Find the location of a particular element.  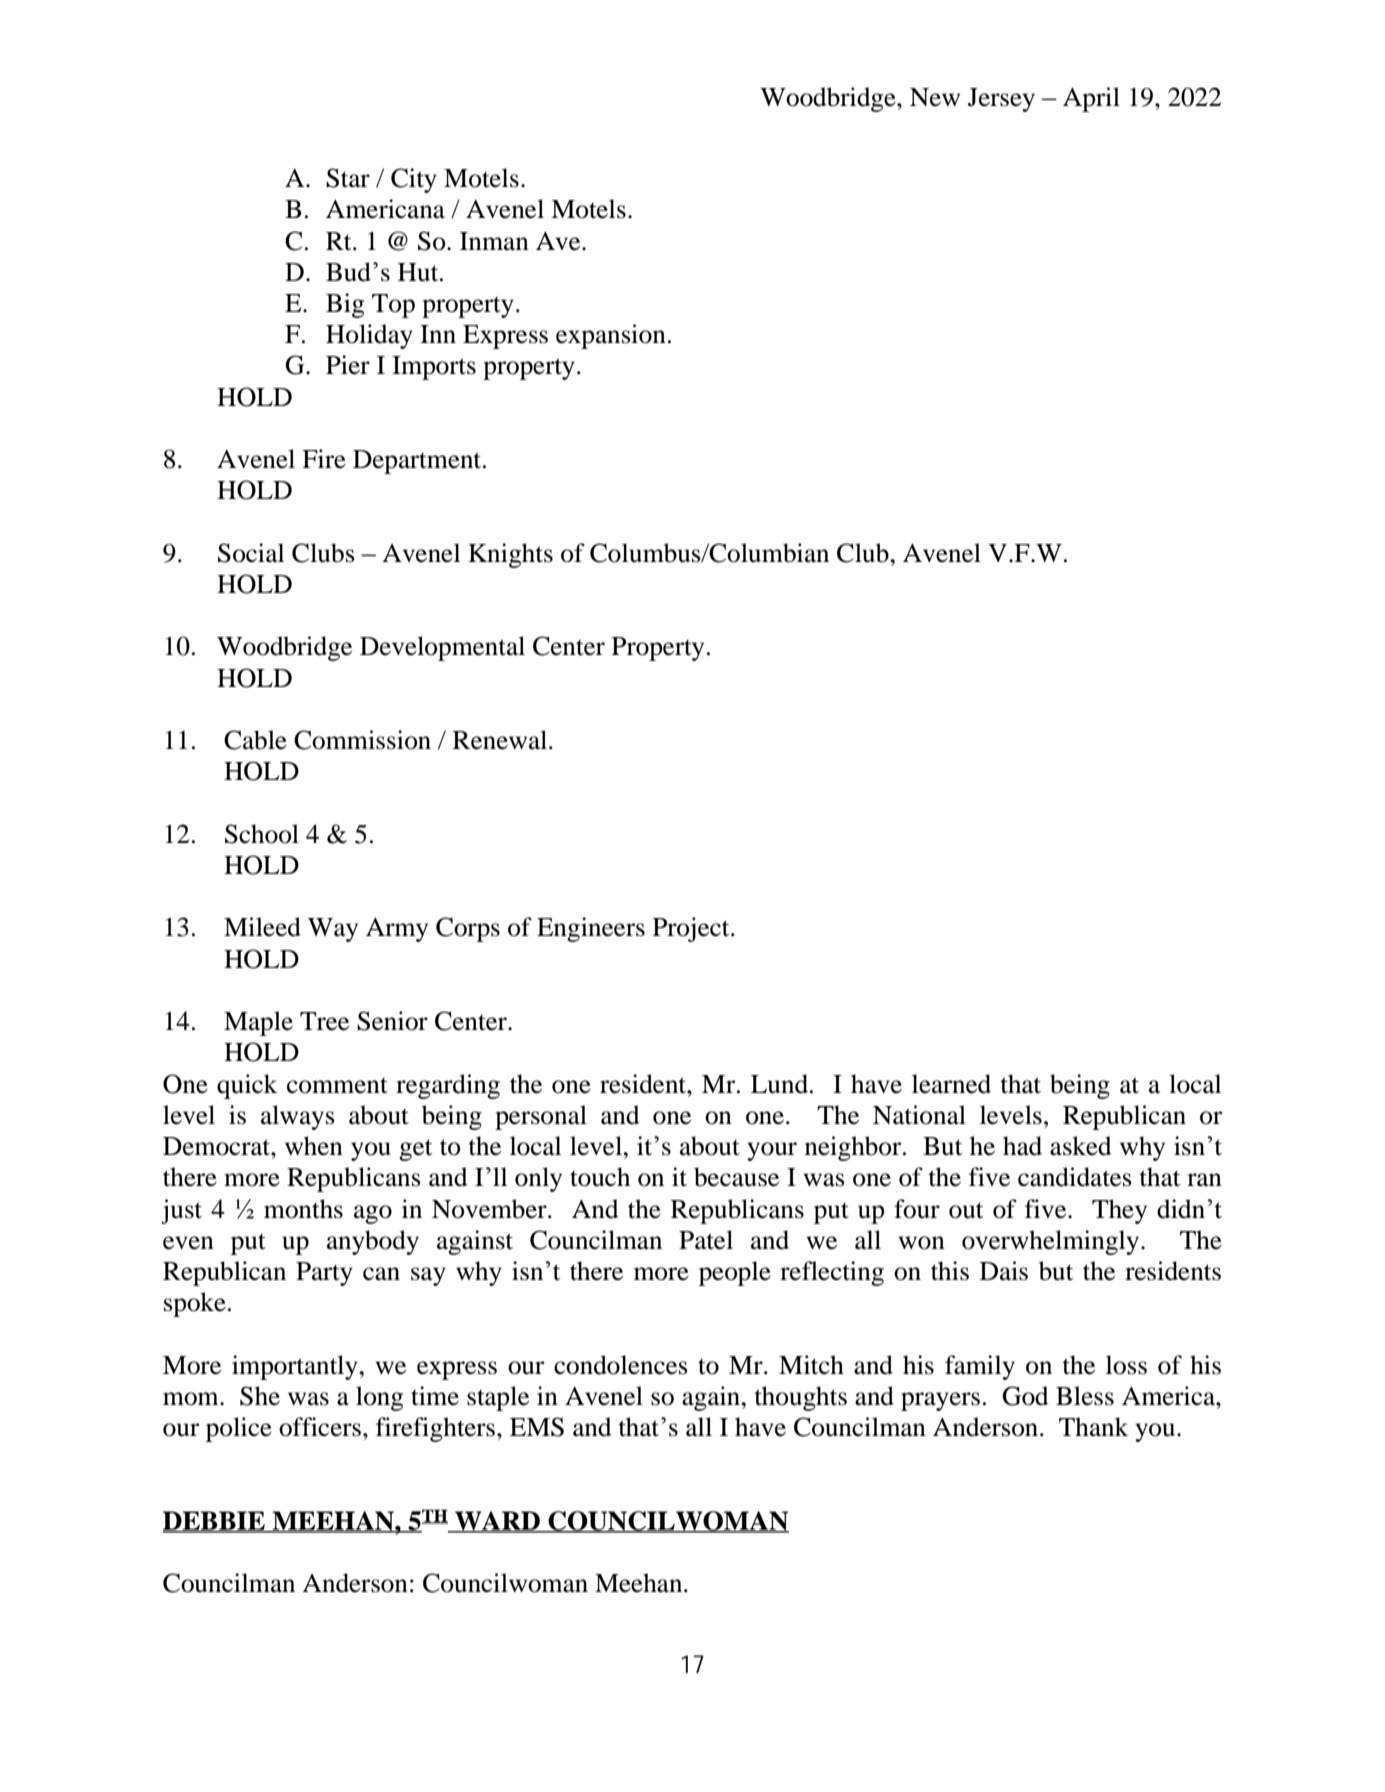

expansion is located at coordinates (611, 336).
